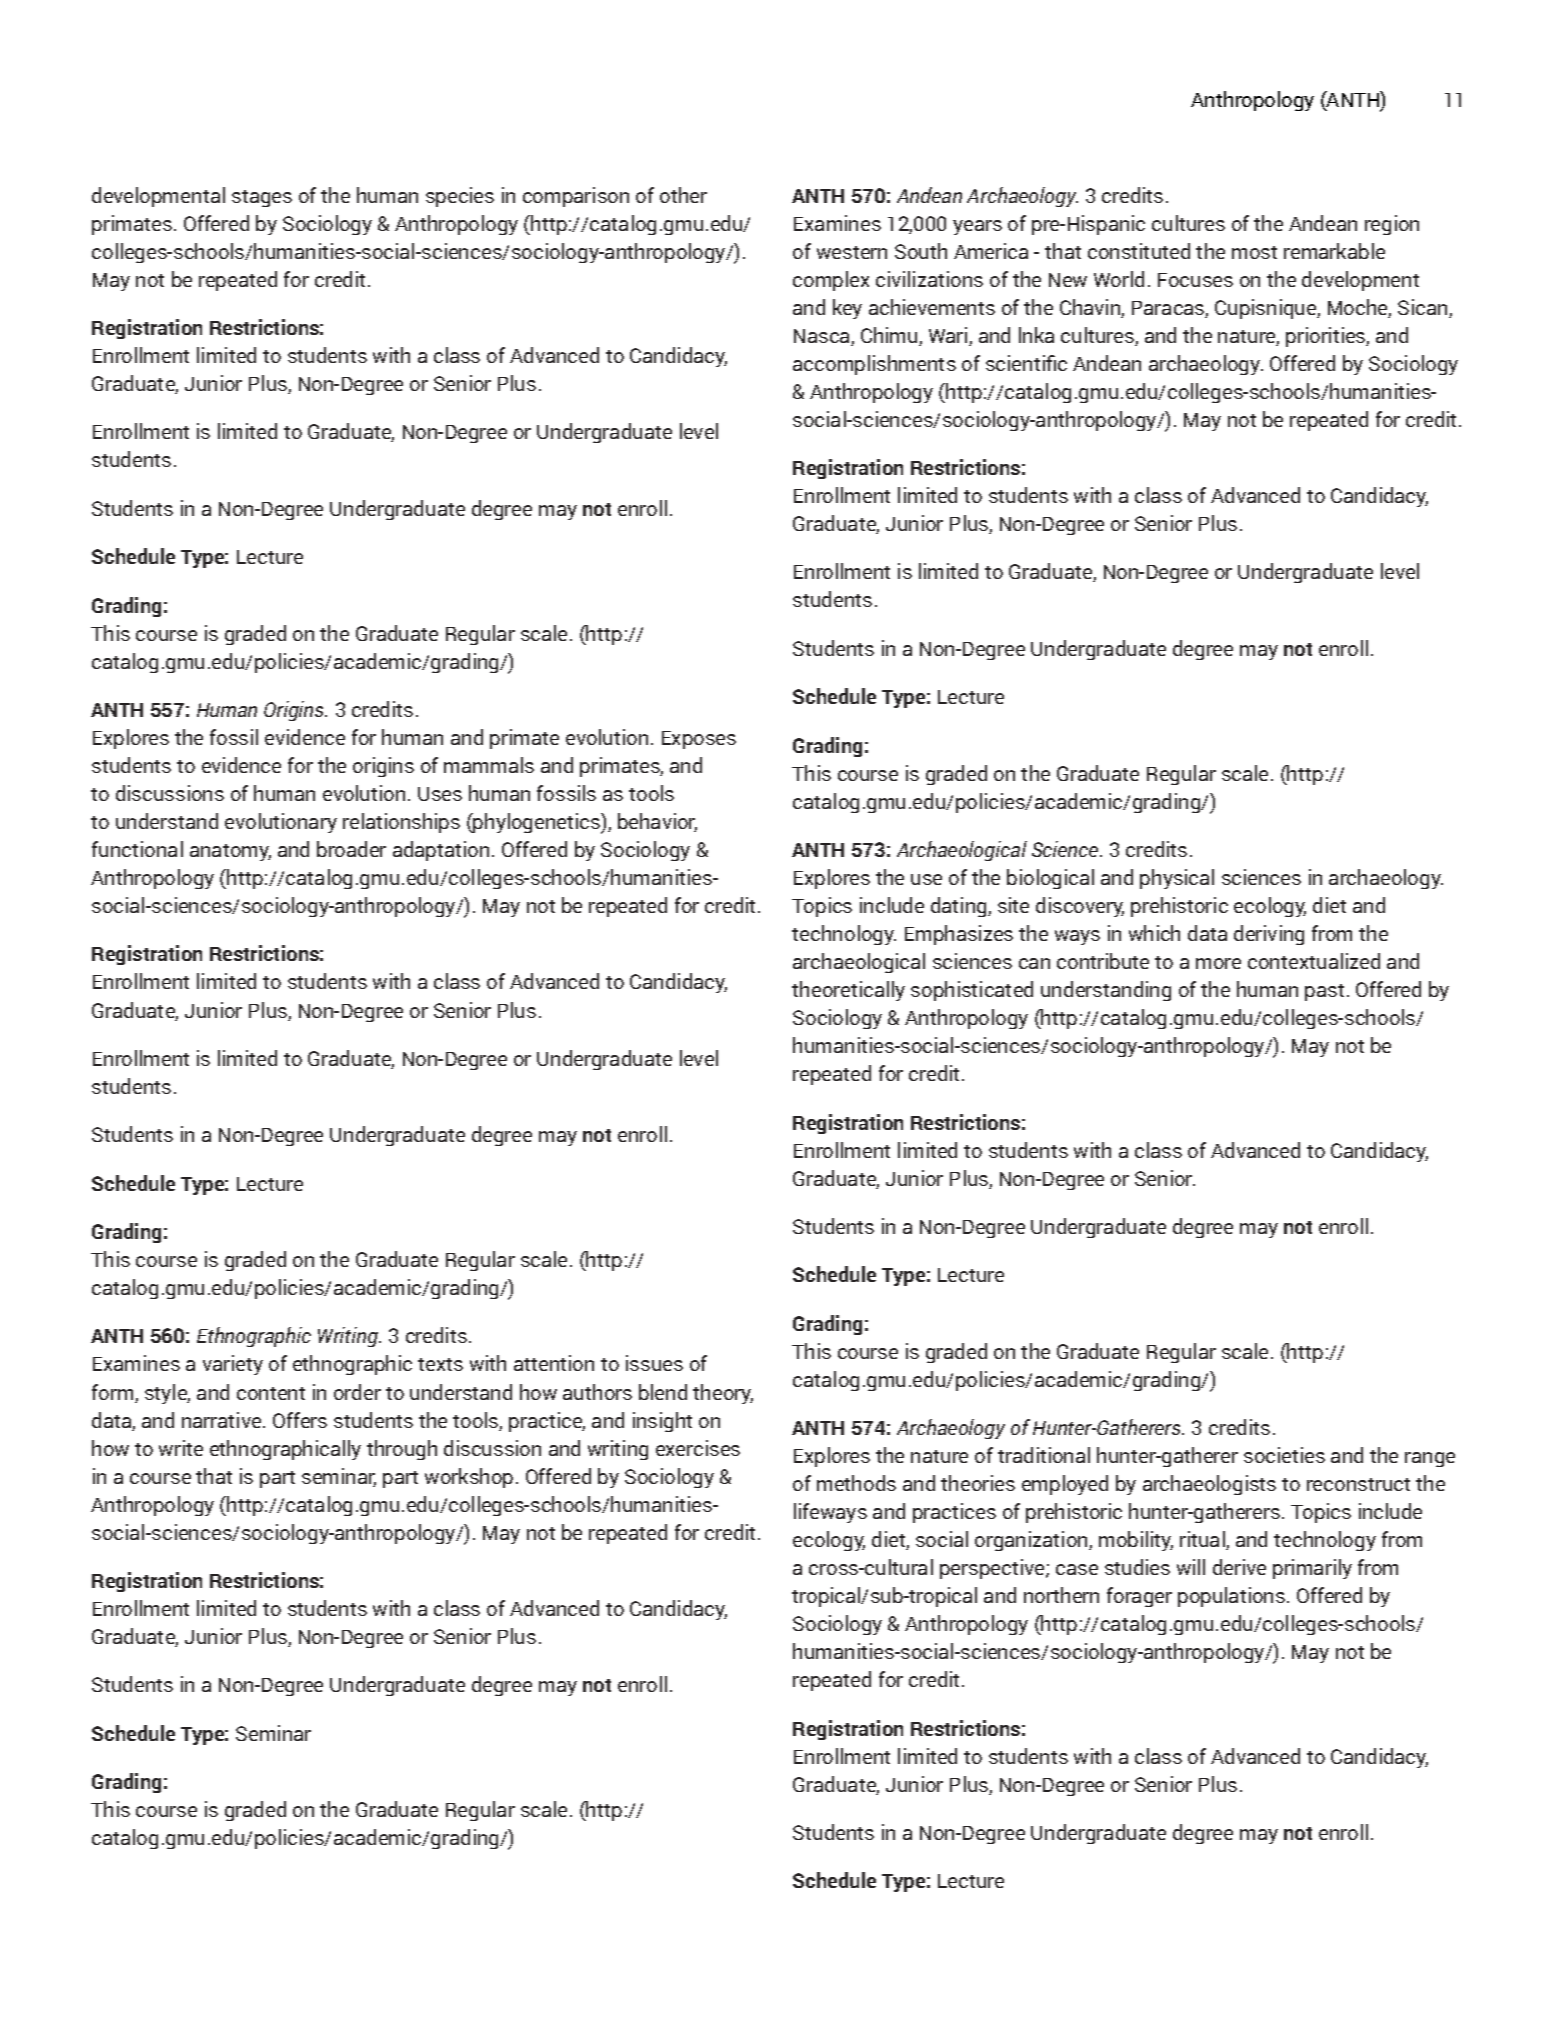  I want to click on methods, so click(856, 1483).
